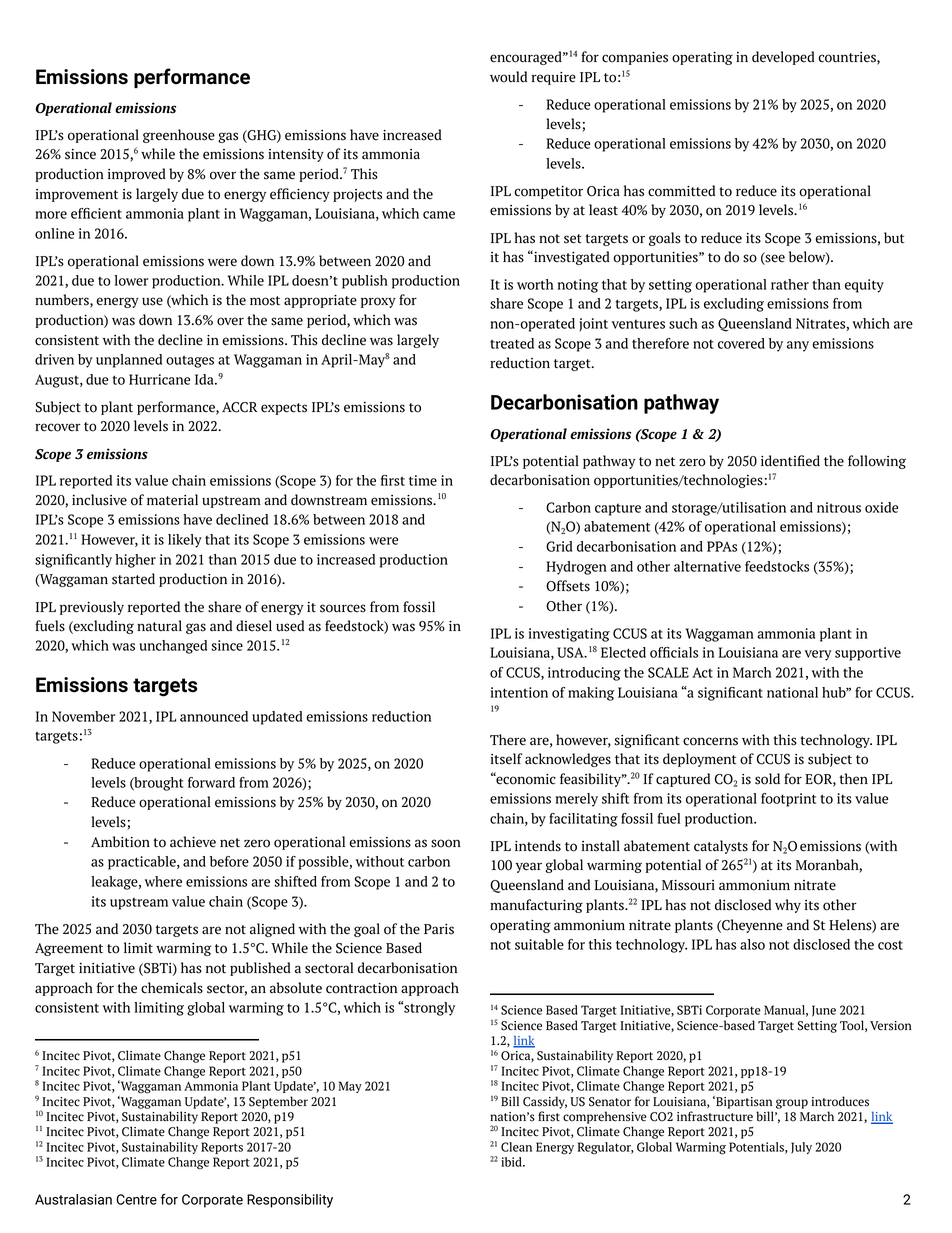 The height and width of the image is (1233, 952). I want to click on improved, so click(137, 175).
